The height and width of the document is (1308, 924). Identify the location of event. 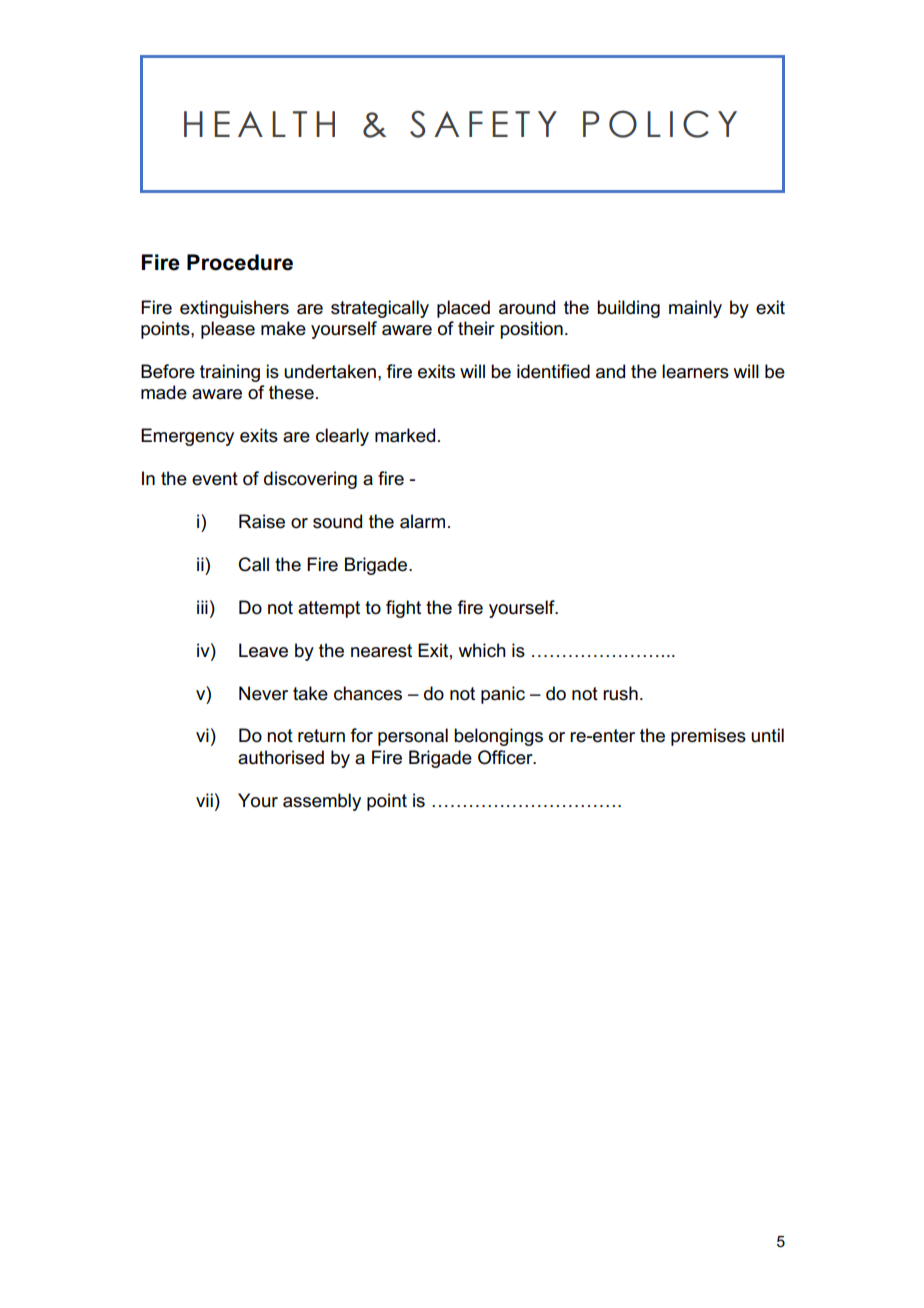
(215, 479).
